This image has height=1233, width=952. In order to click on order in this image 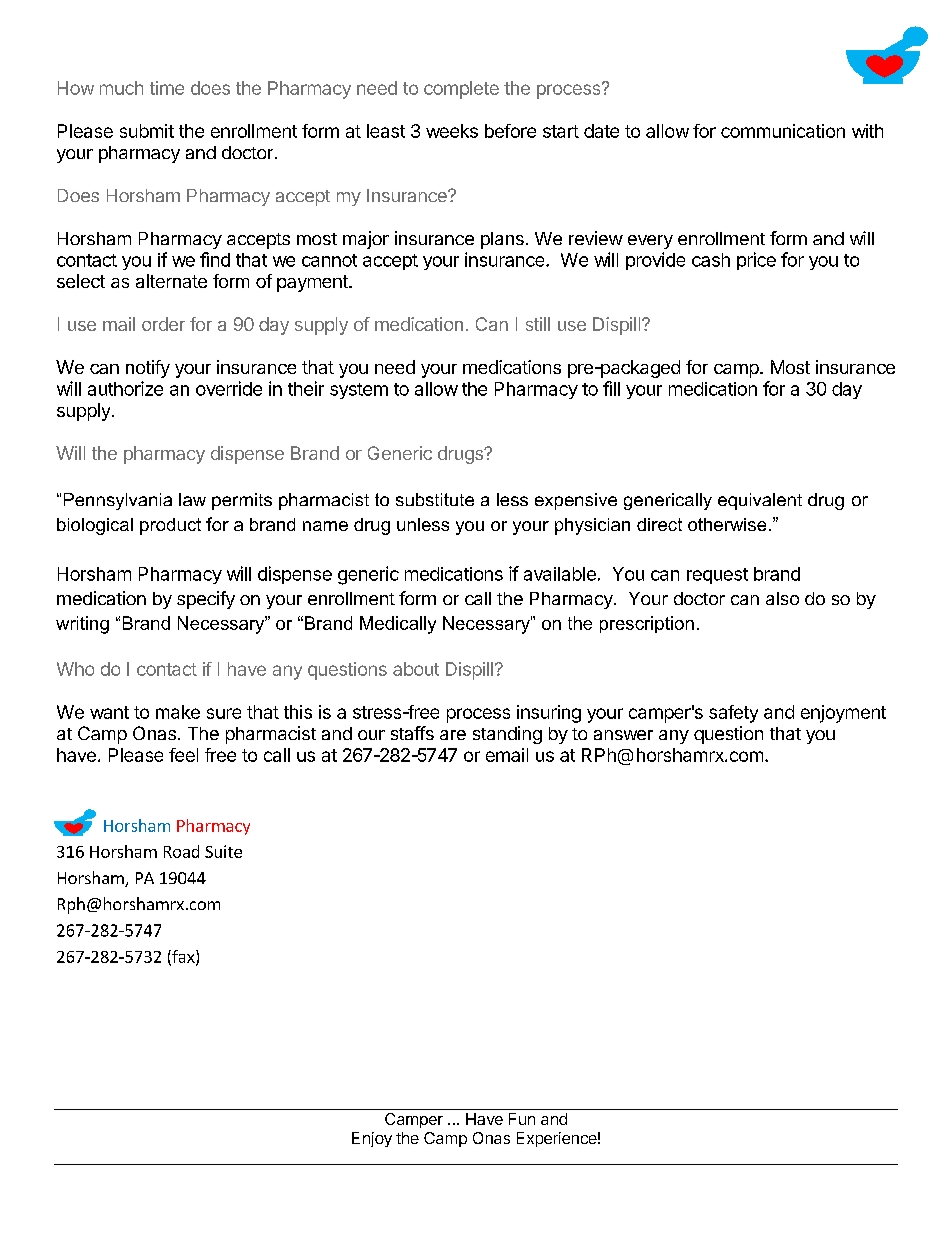, I will do `click(163, 324)`.
